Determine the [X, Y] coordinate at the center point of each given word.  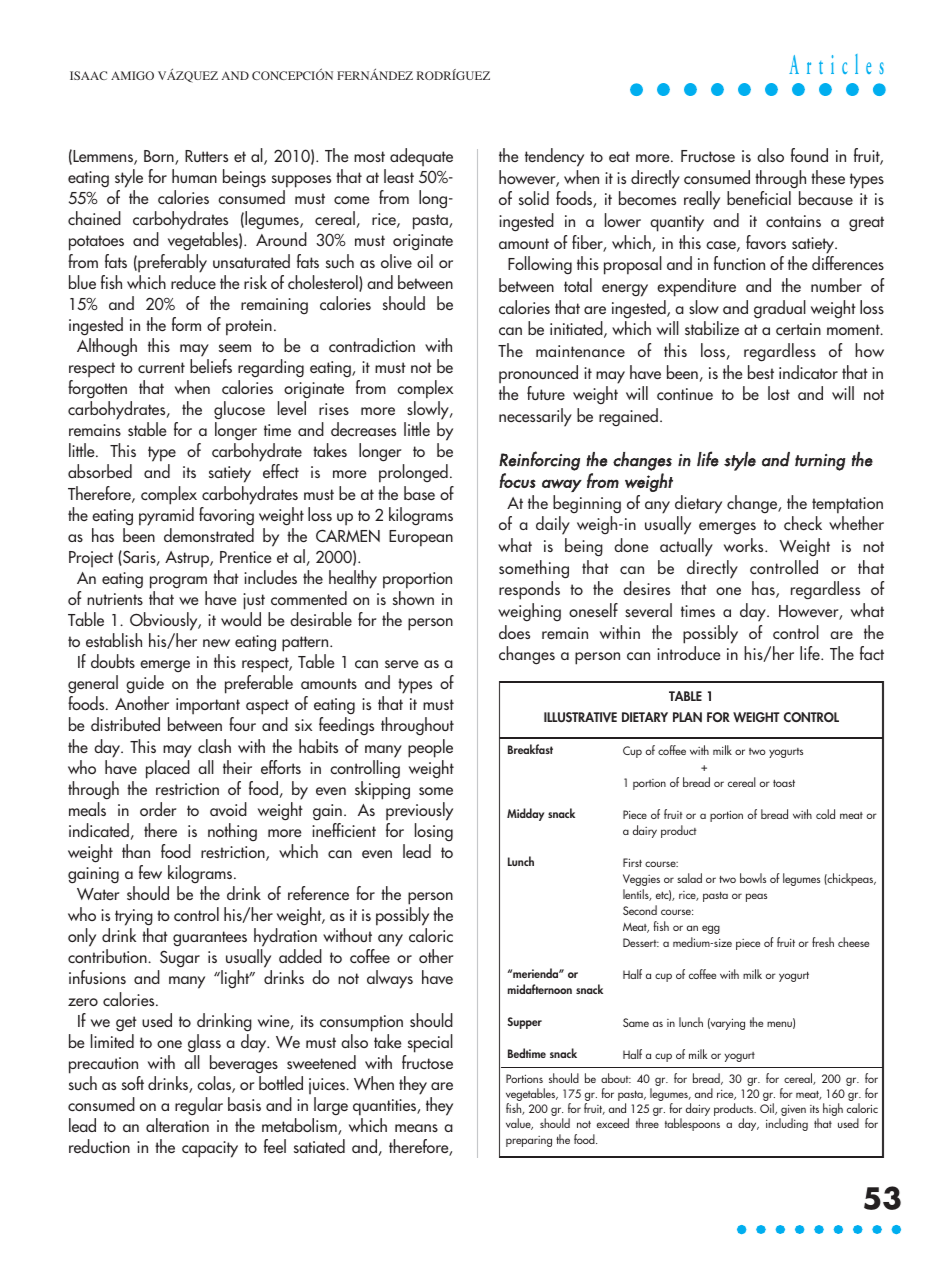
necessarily [535, 417]
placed [168, 769]
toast [784, 783]
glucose [239, 410]
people [430, 748]
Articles [836, 64]
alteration [177, 1125]
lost [779, 393]
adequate [421, 157]
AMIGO [132, 75]
